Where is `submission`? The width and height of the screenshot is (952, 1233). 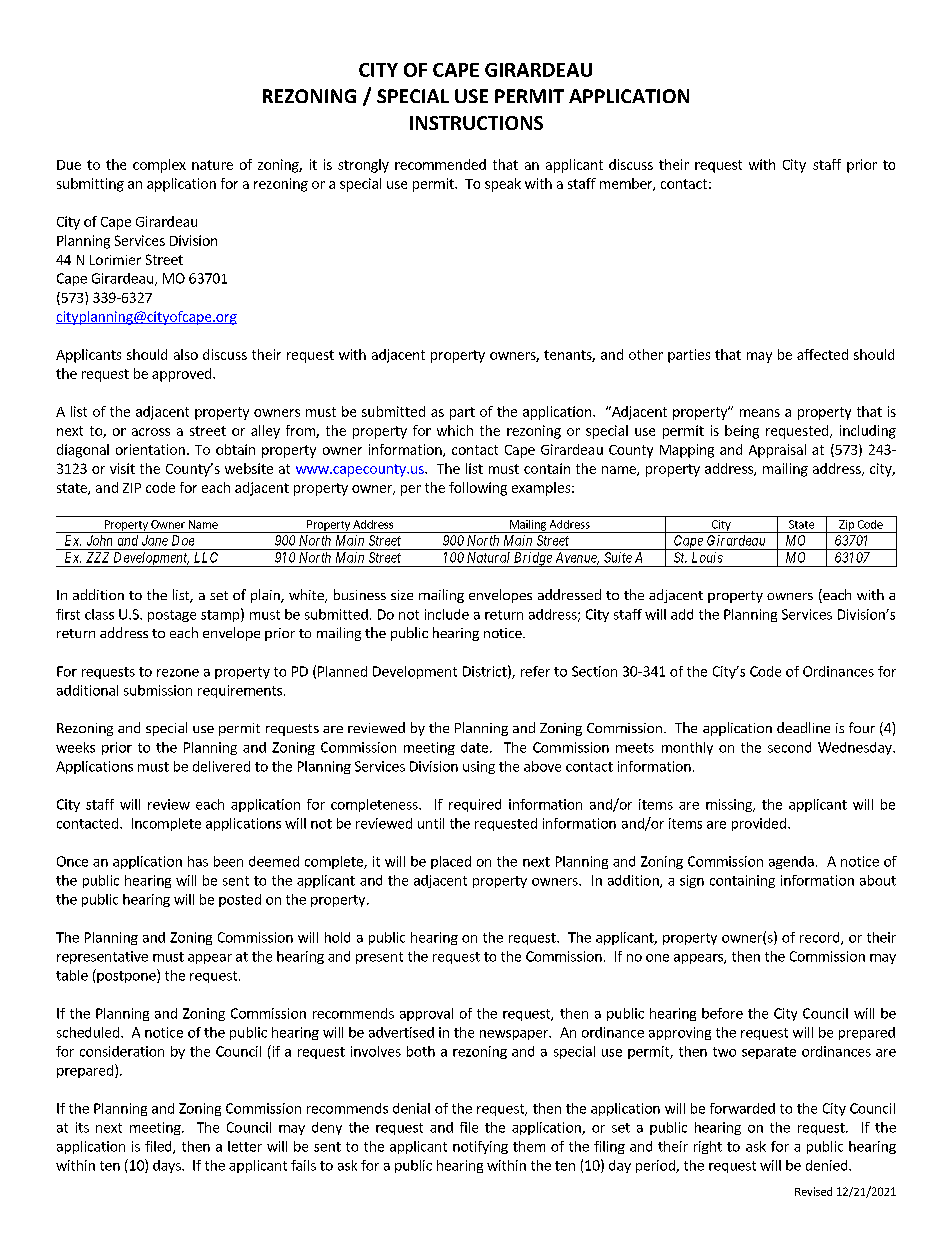 submission is located at coordinates (158, 690).
